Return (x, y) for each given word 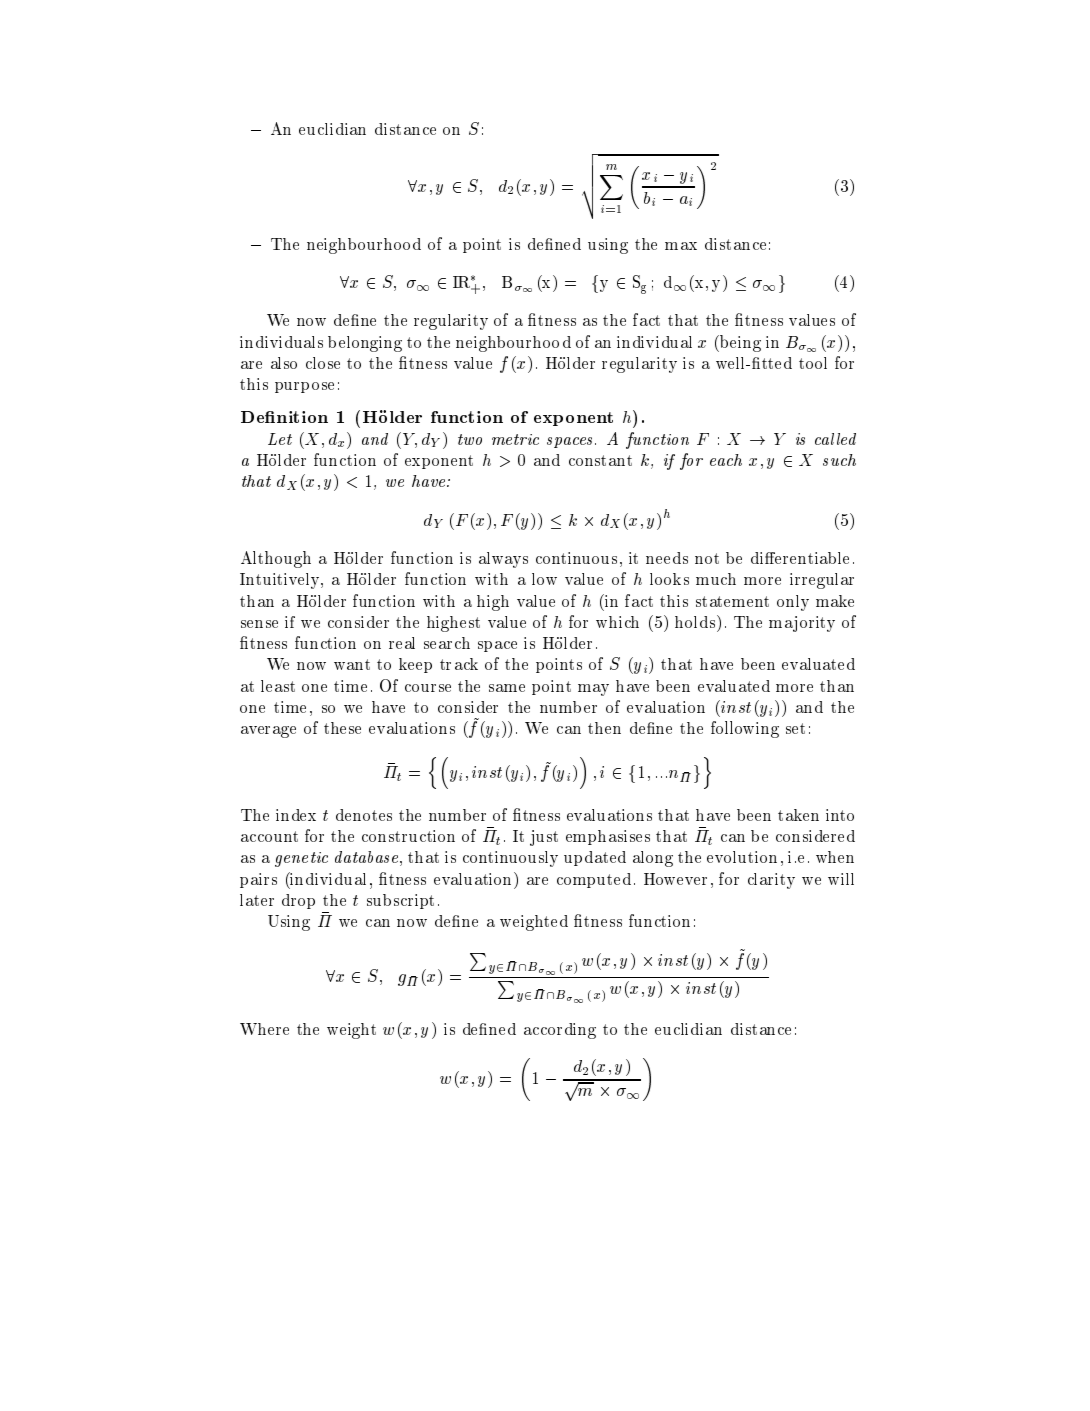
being (739, 343)
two (470, 439)
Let (280, 439)
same (507, 688)
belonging (365, 344)
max (681, 246)
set (795, 728)
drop (298, 901)
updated (595, 858)
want (352, 664)
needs (667, 558)
